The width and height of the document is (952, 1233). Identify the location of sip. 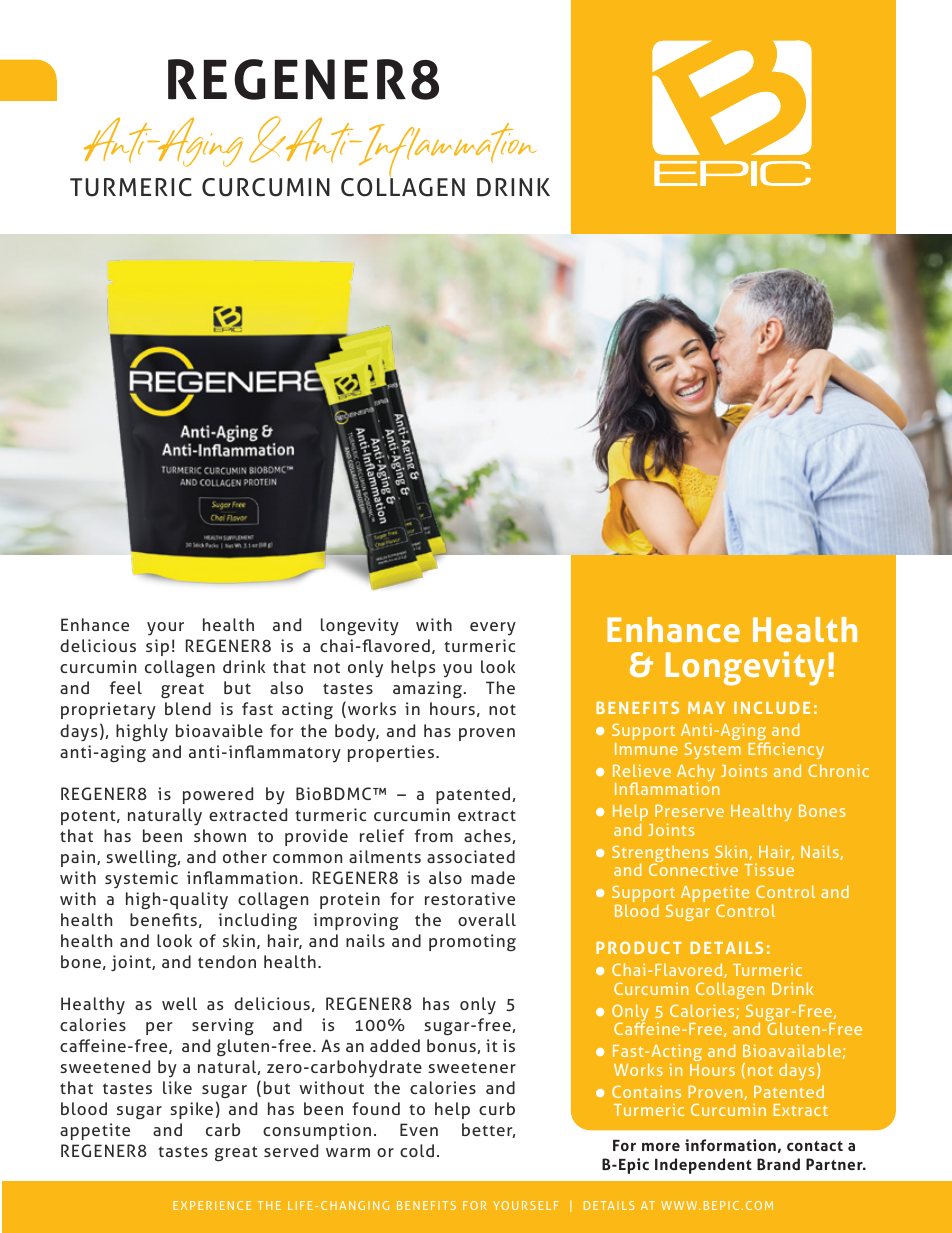
(157, 647).
